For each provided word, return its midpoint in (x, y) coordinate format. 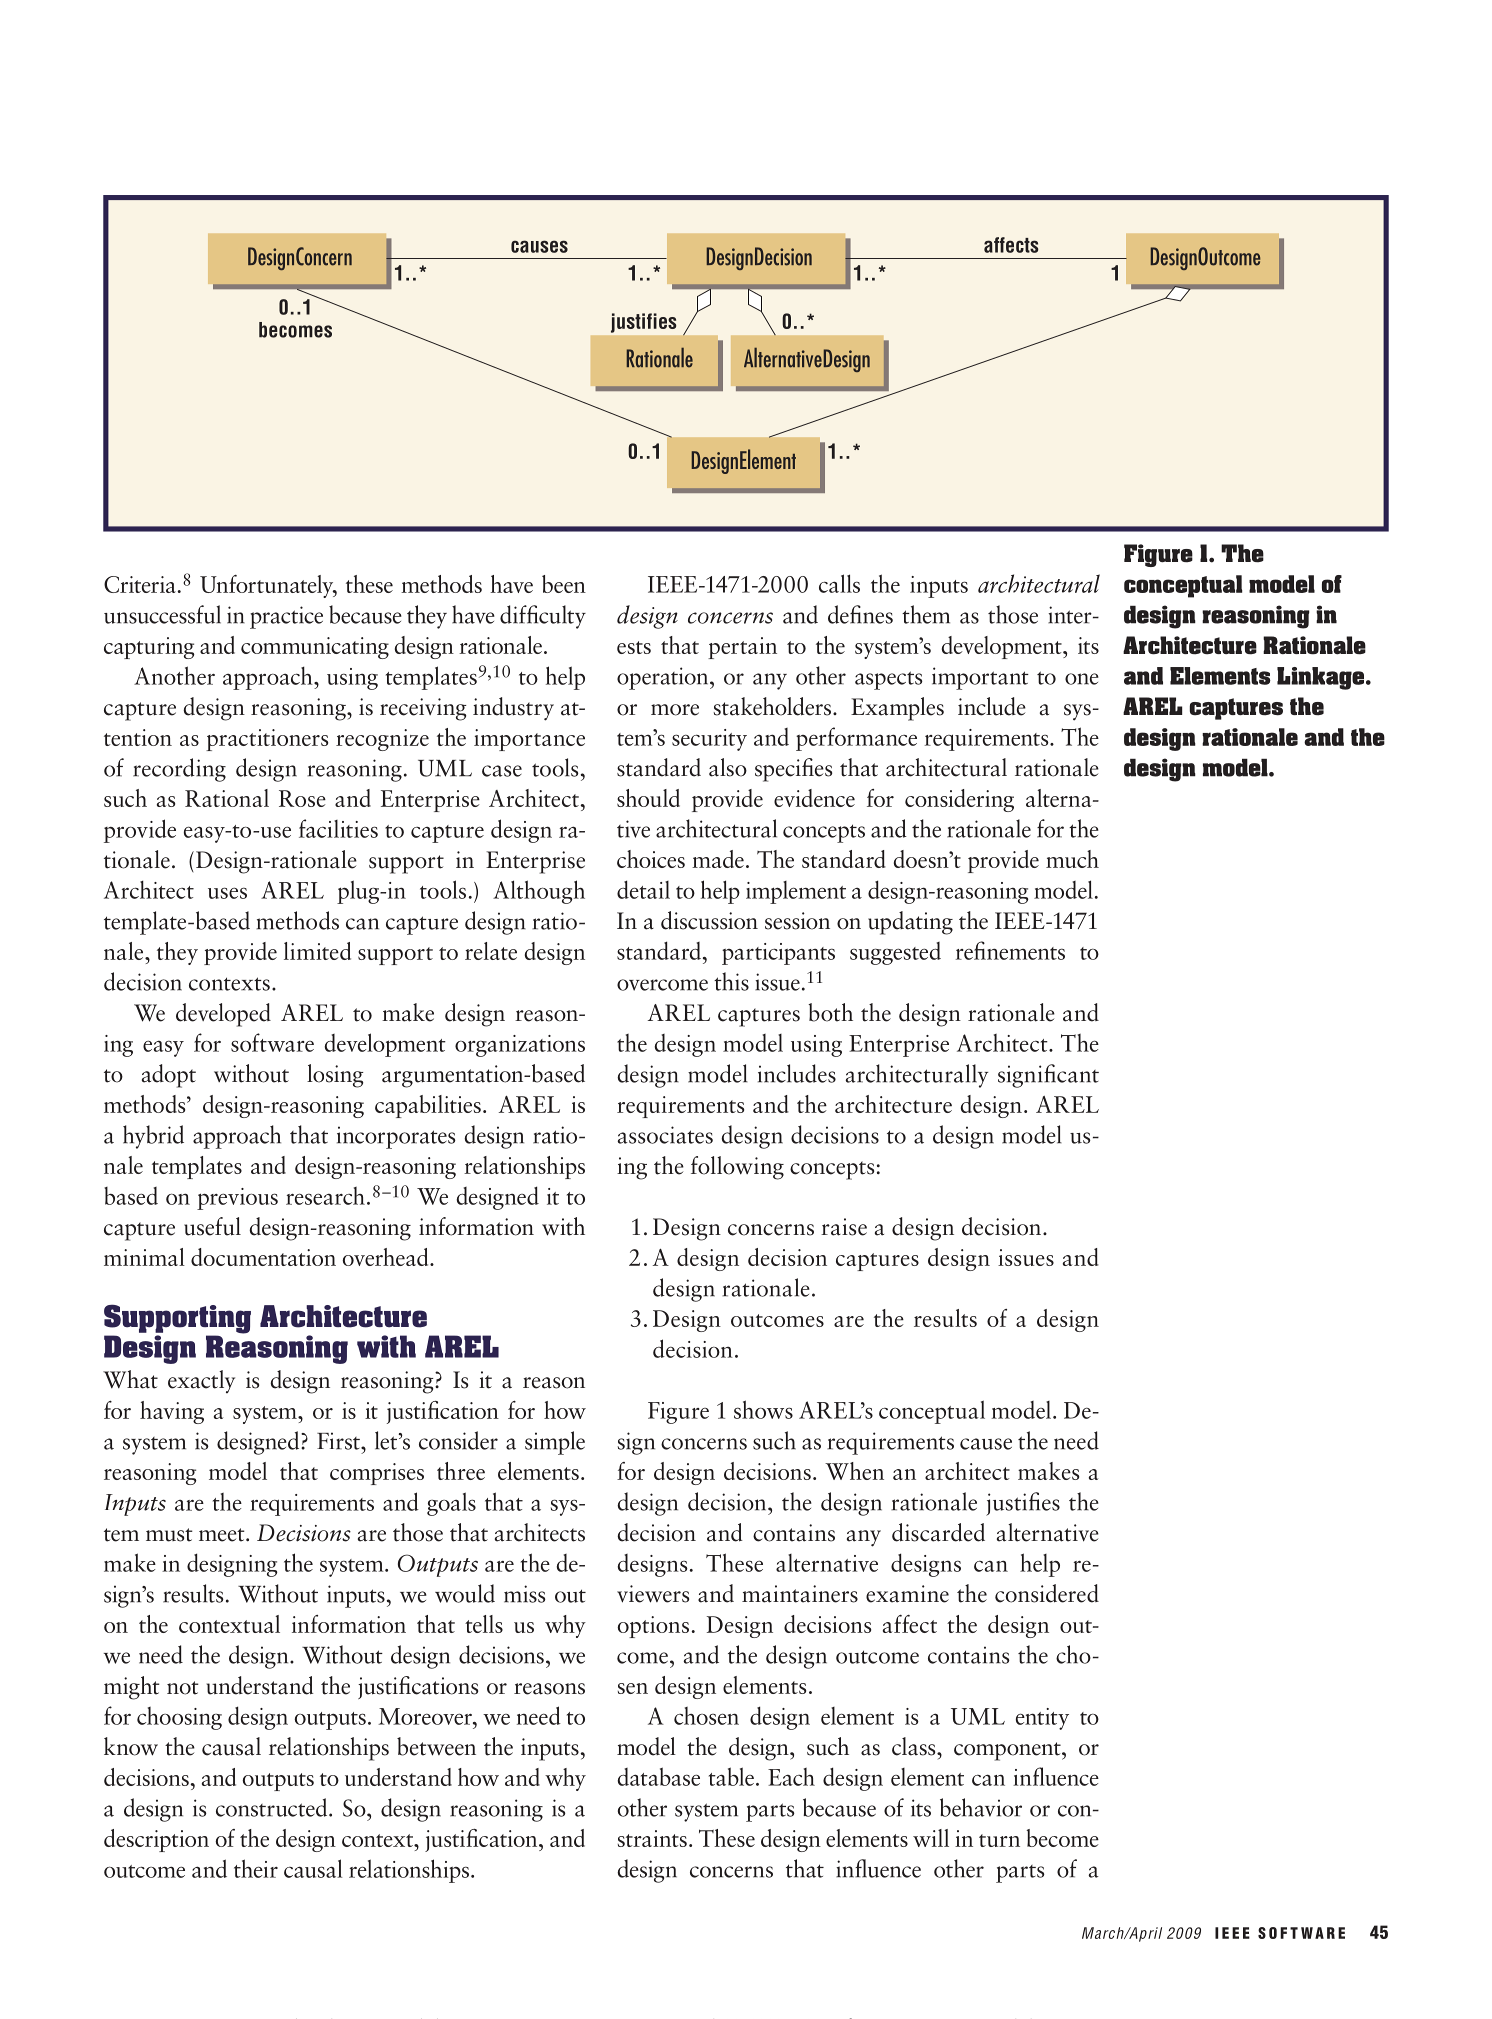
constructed (273, 1807)
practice (286, 617)
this (731, 981)
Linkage (1322, 678)
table (731, 1776)
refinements (1010, 950)
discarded (938, 1532)
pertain (742, 648)
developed (223, 1015)
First (339, 1441)
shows (763, 1409)
